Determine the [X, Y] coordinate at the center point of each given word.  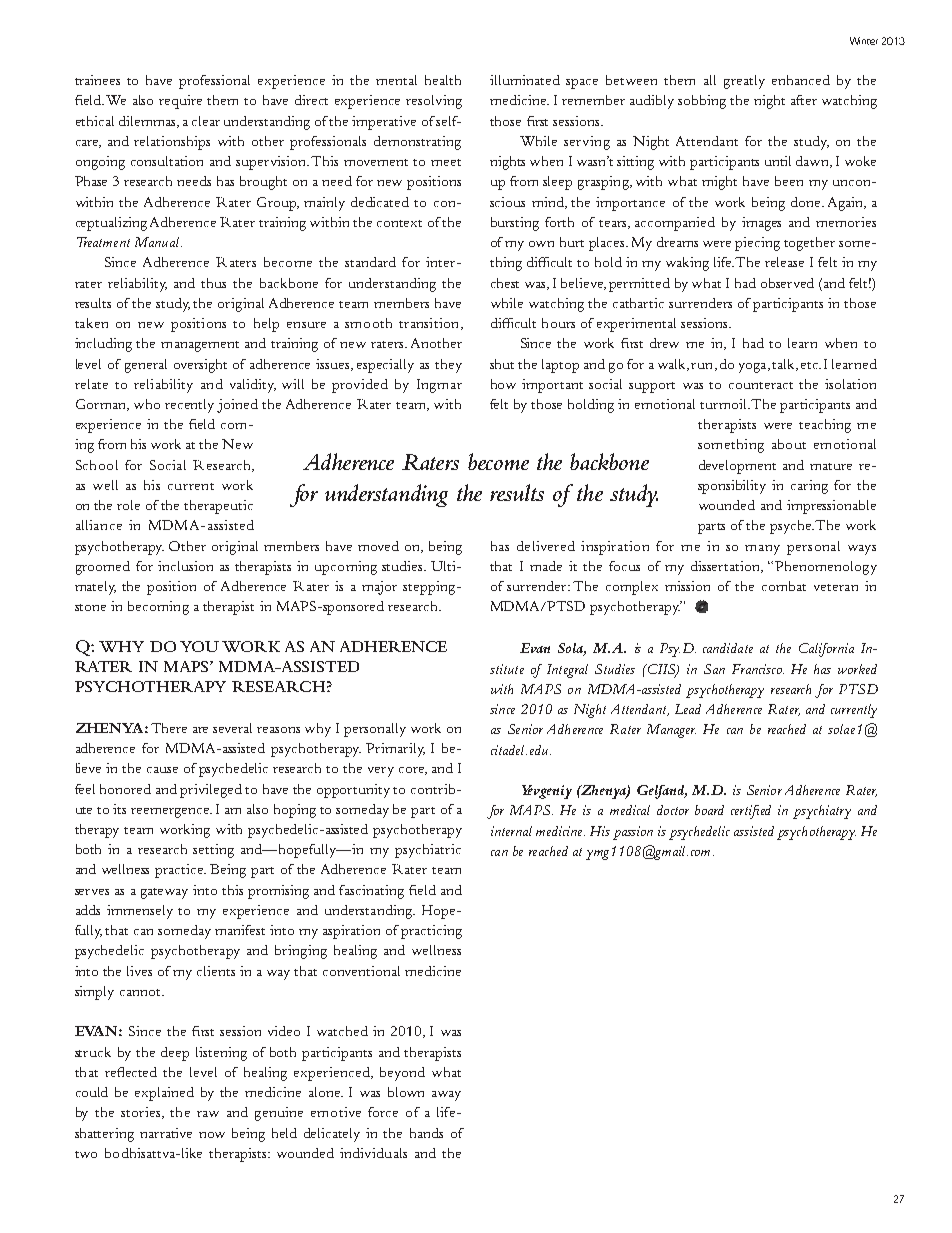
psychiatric [428, 851]
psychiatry [822, 812]
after [804, 100]
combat [784, 586]
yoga [754, 368]
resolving [434, 102]
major [379, 588]
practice [180, 871]
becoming [158, 608]
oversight [200, 366]
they [448, 366]
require [180, 102]
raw [208, 1114]
